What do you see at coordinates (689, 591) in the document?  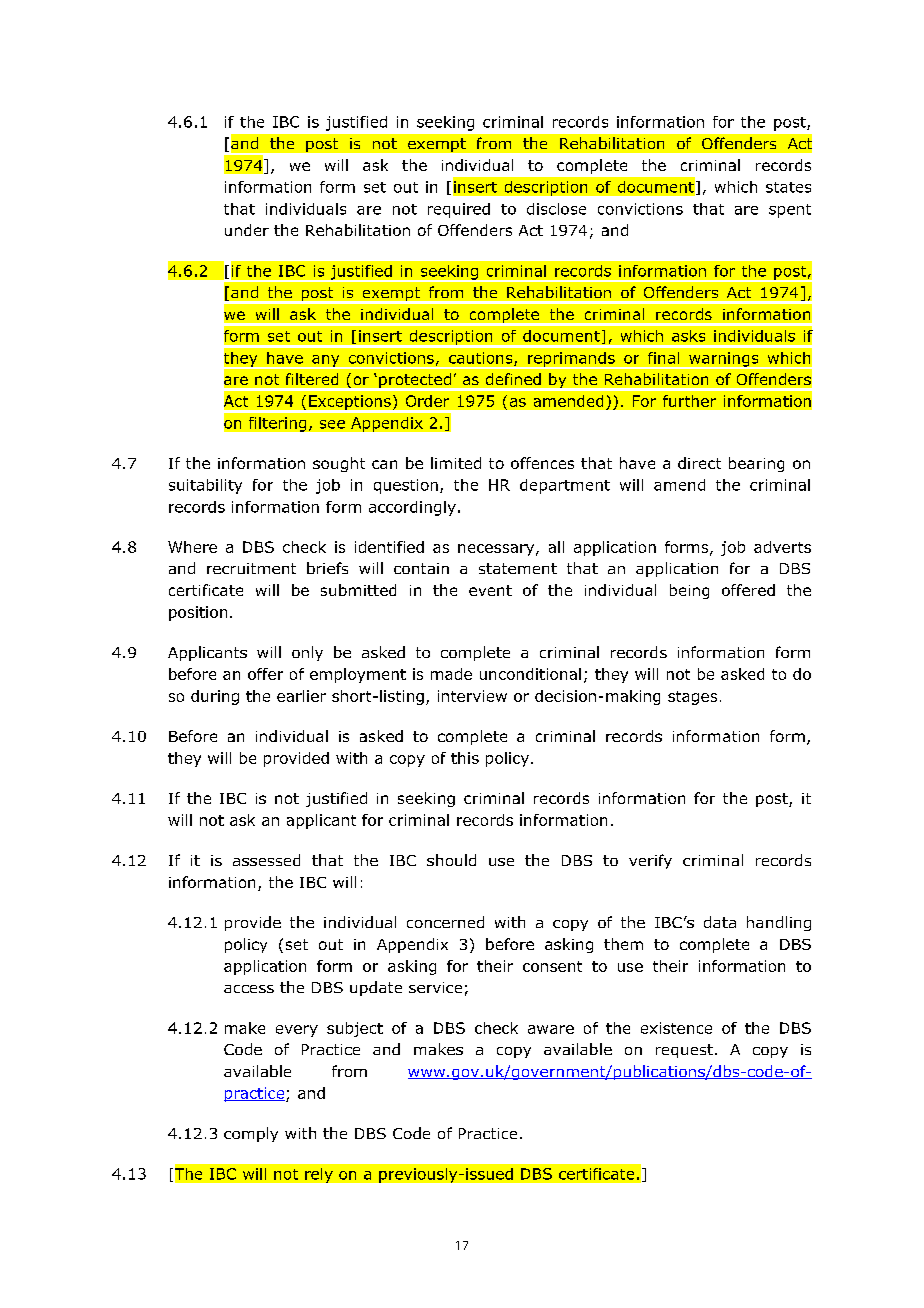 I see `being` at bounding box center [689, 591].
